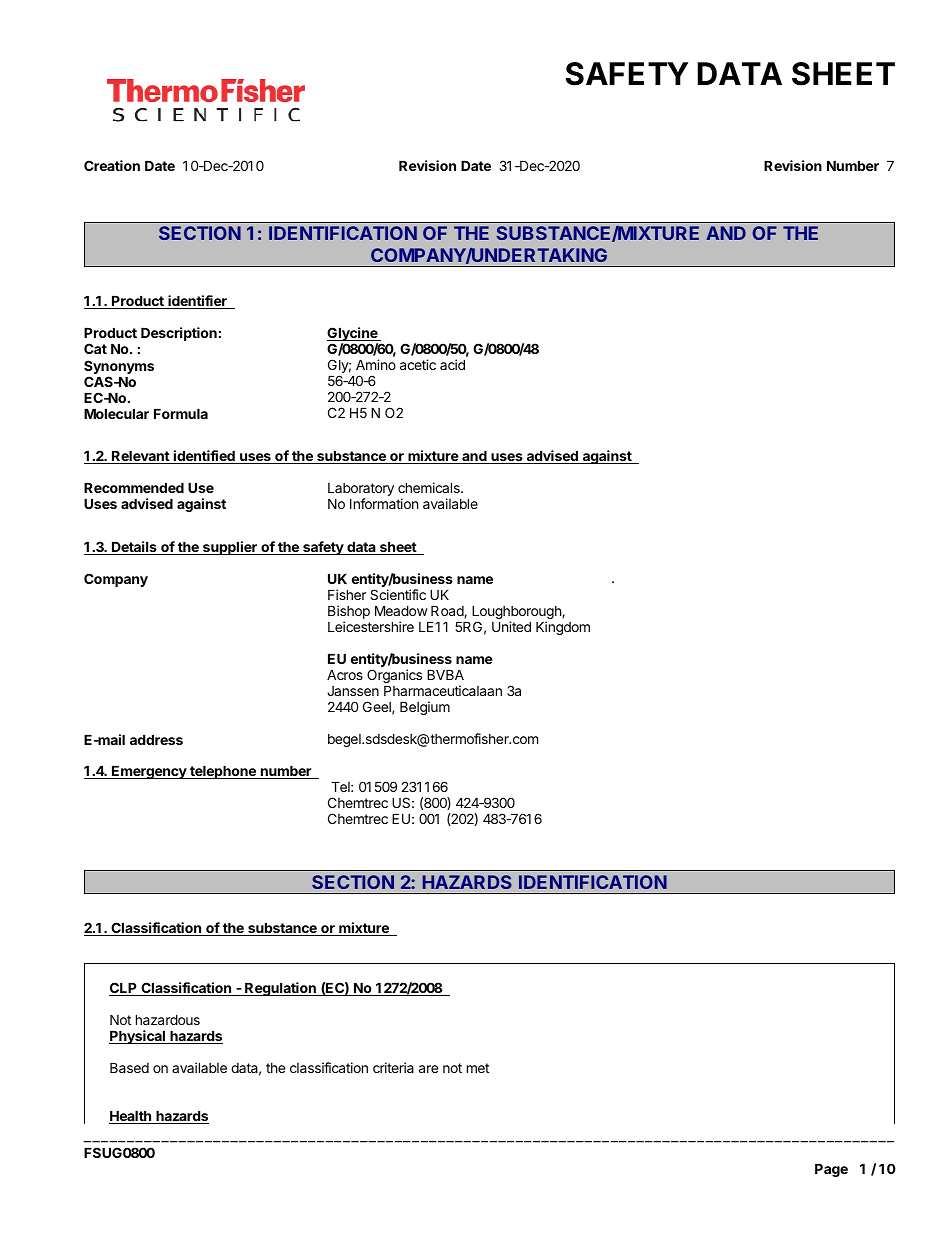 Image resolution: width=952 pixels, height=1233 pixels. What do you see at coordinates (112, 165) in the screenshot?
I see `Creation` at bounding box center [112, 165].
